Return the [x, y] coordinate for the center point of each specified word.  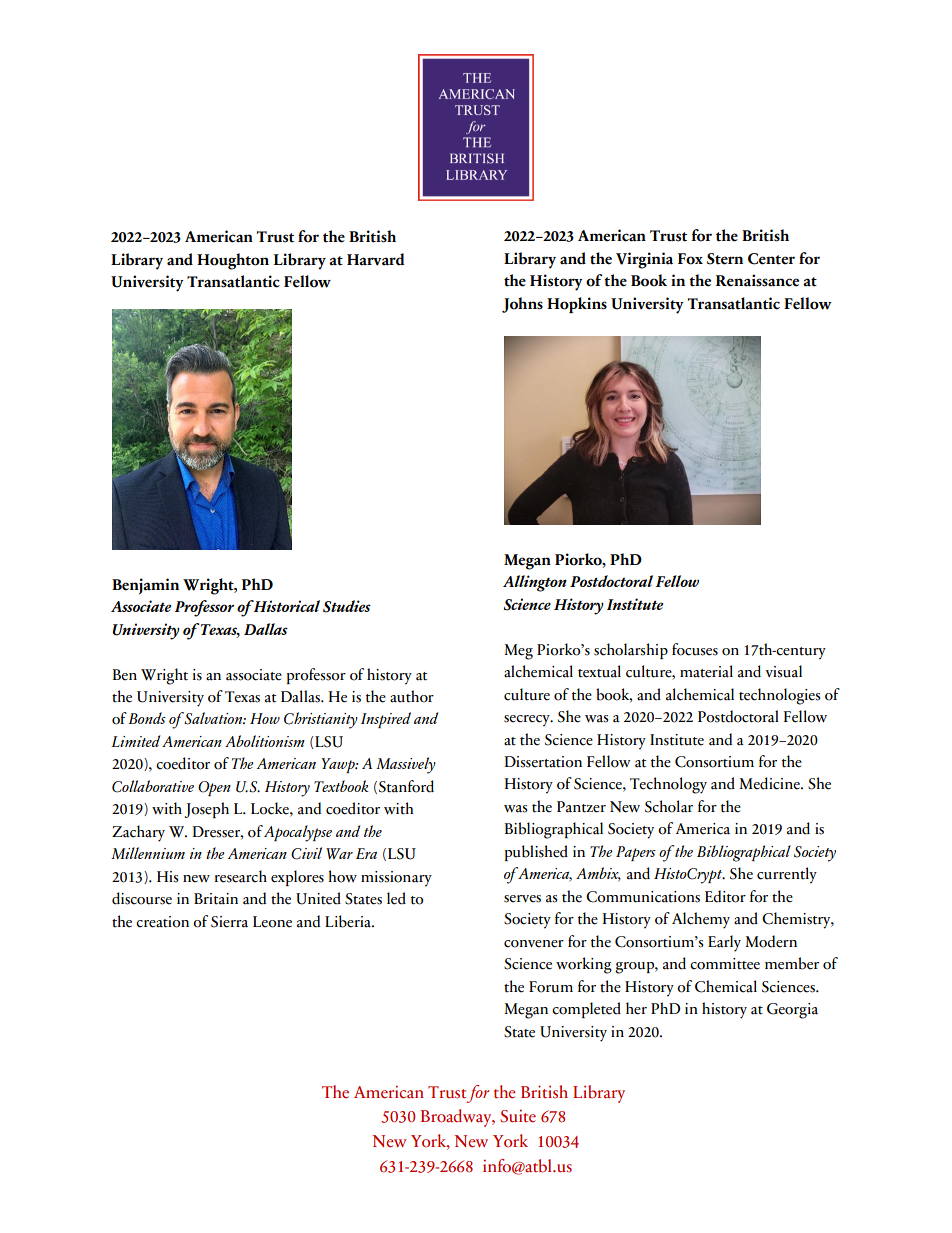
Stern [725, 259]
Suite [518, 1116]
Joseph [207, 810]
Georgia [792, 1011]
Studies [347, 606]
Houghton [233, 261]
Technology [668, 785]
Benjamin [145, 586]
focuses [695, 649]
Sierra [229, 922]
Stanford [406, 786]
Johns [522, 305]
